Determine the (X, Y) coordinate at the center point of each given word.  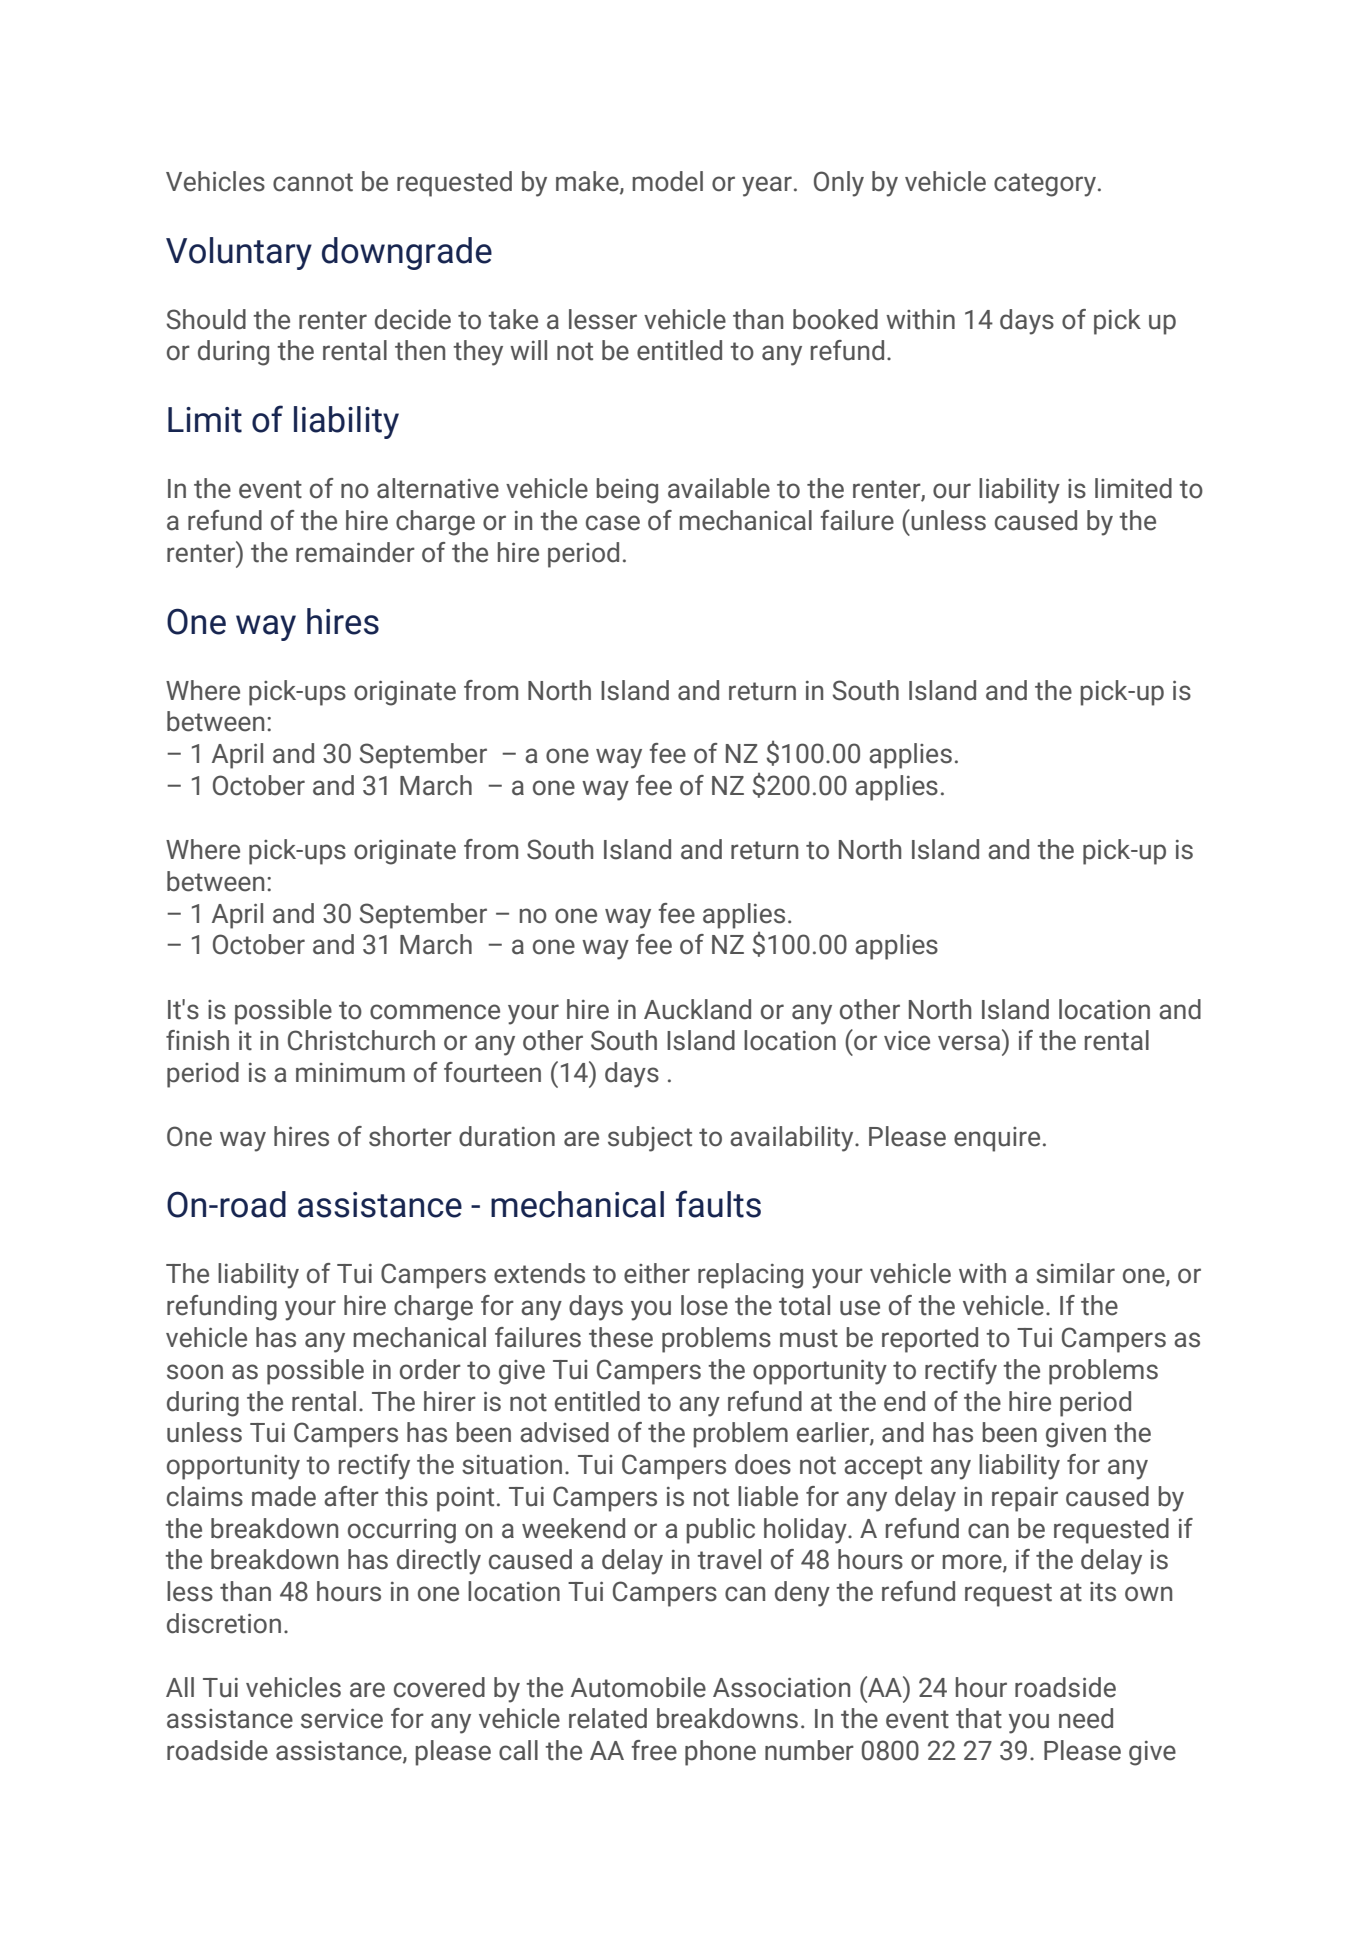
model (667, 181)
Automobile (638, 1687)
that (979, 1718)
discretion (224, 1623)
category (1045, 185)
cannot (313, 182)
